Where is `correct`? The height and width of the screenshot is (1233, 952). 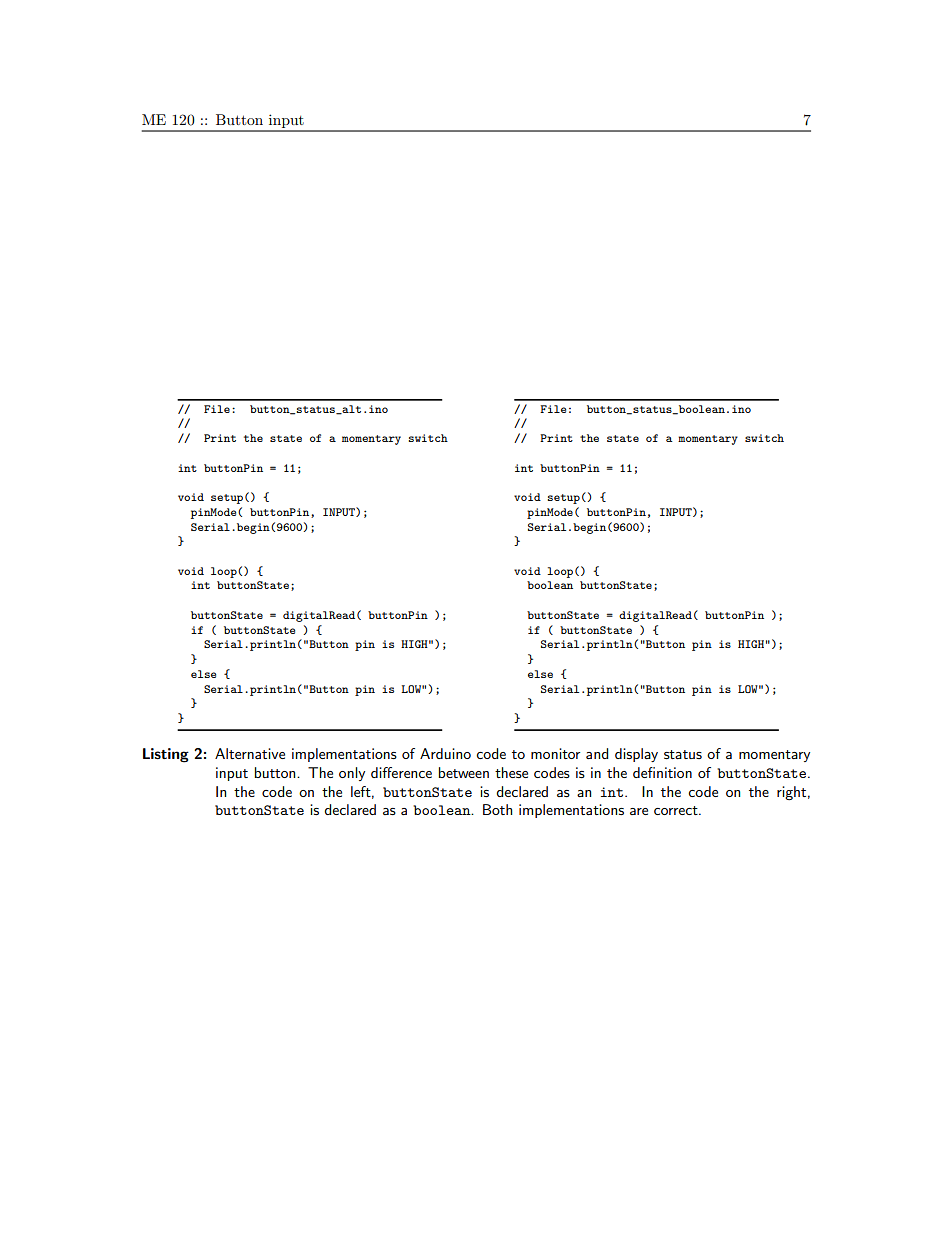 correct is located at coordinates (677, 810).
